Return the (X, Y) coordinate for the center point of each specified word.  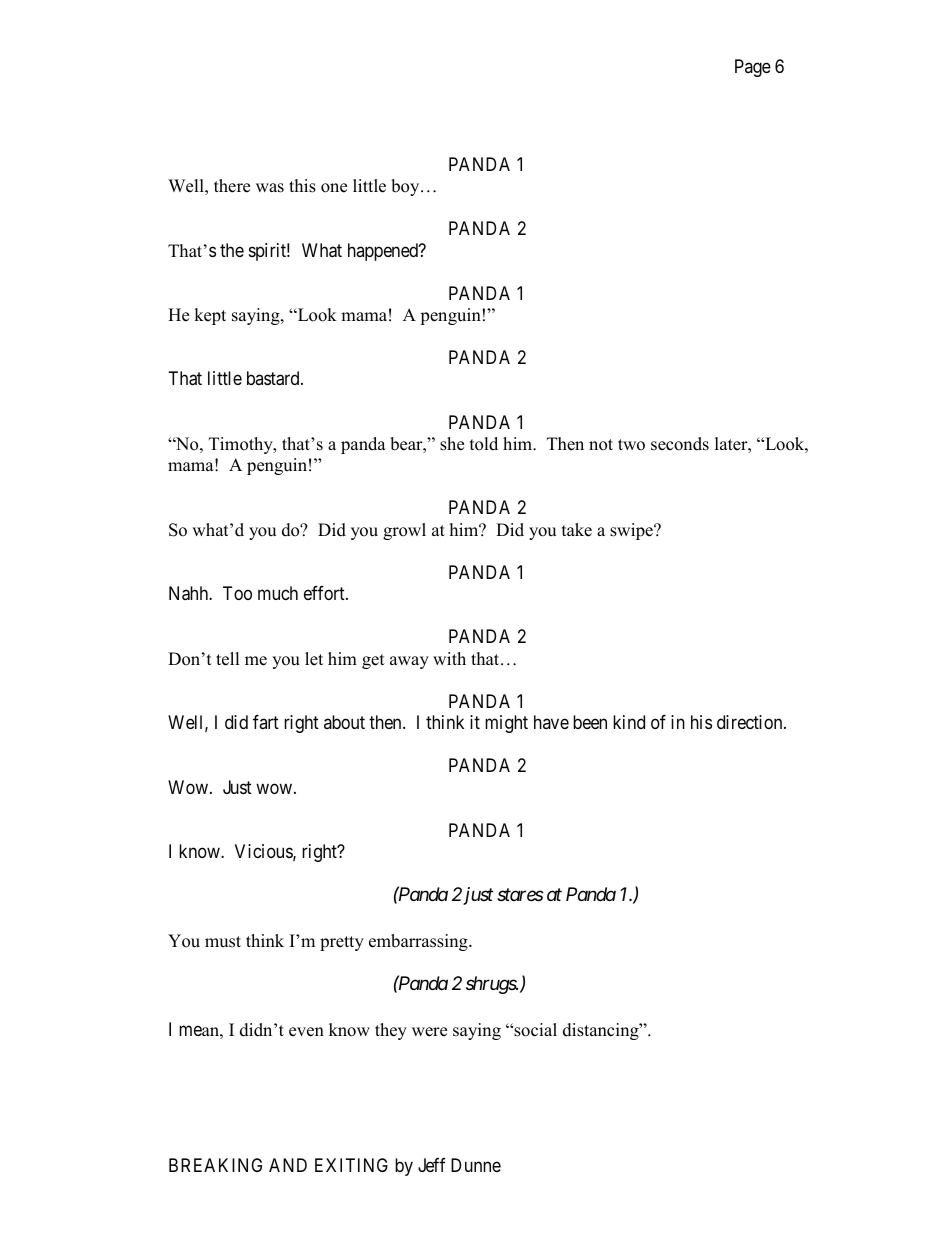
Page (753, 68)
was (270, 188)
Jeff (432, 1165)
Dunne (476, 1165)
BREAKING (215, 1165)
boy (406, 187)
